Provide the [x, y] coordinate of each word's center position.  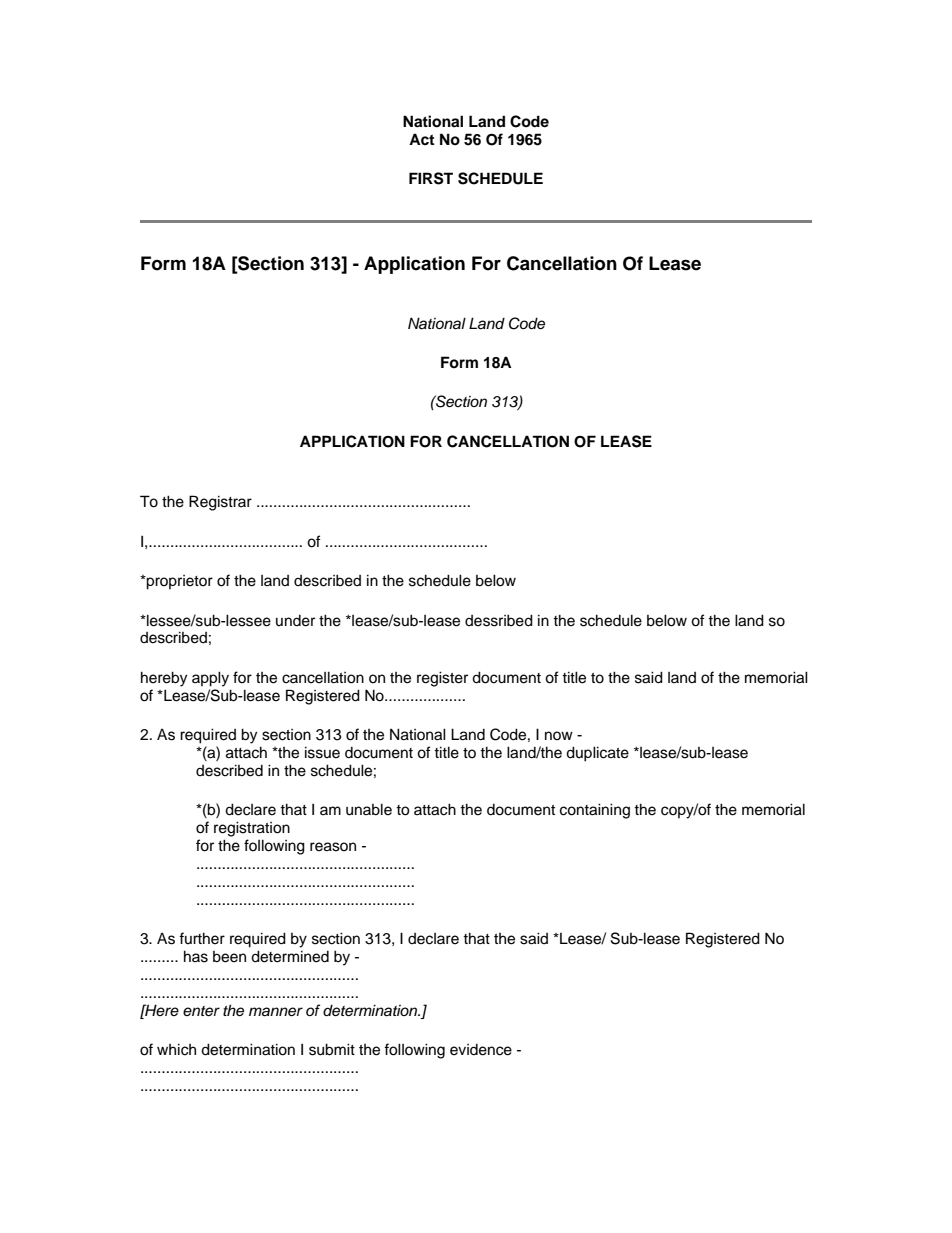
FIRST [431, 178]
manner [276, 1012]
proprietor [179, 582]
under [295, 621]
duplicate [597, 754]
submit [332, 1049]
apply [210, 679]
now [559, 735]
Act [421, 139]
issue [322, 752]
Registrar [220, 503]
